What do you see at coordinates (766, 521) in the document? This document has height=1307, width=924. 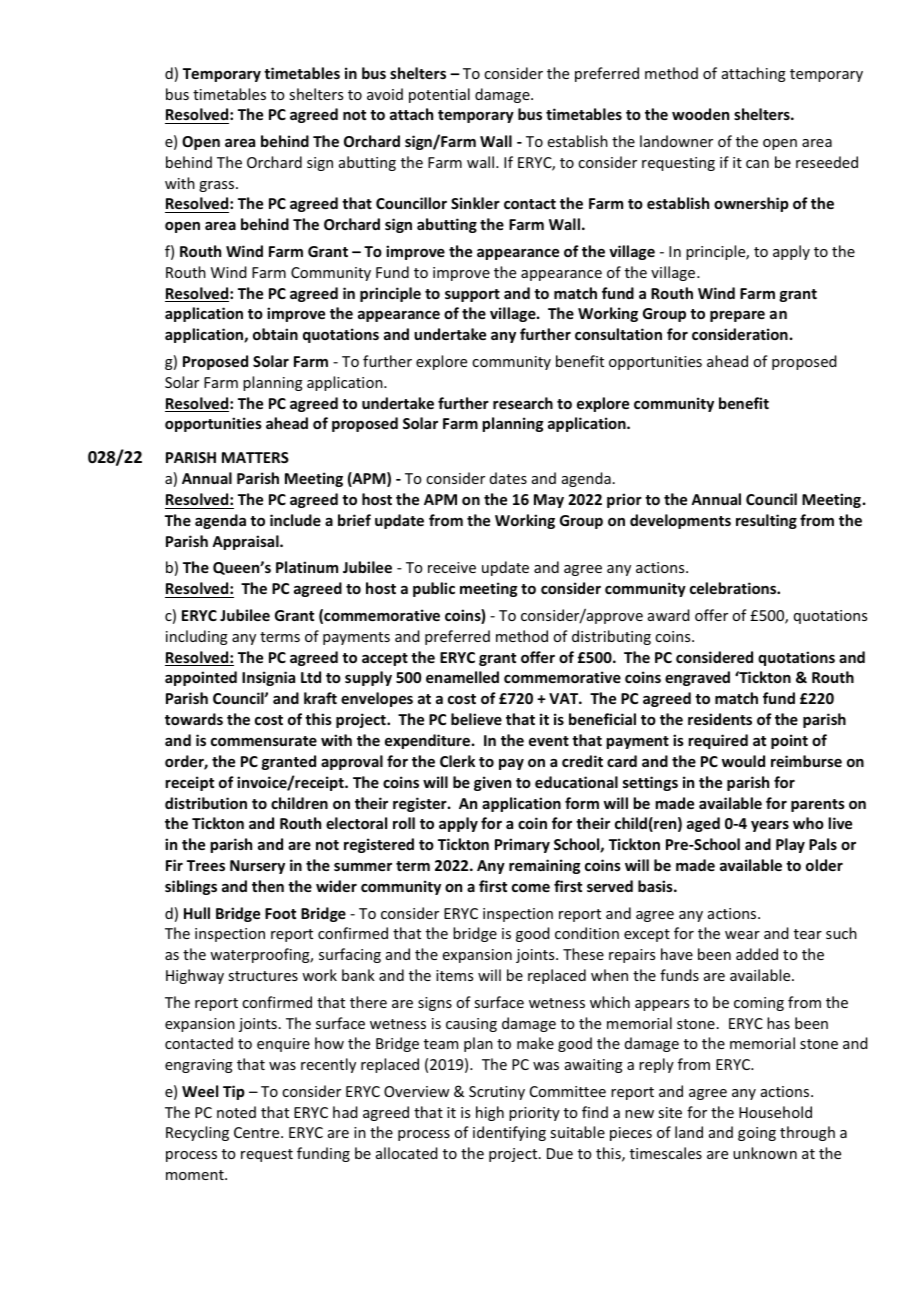 I see `resulting` at bounding box center [766, 521].
